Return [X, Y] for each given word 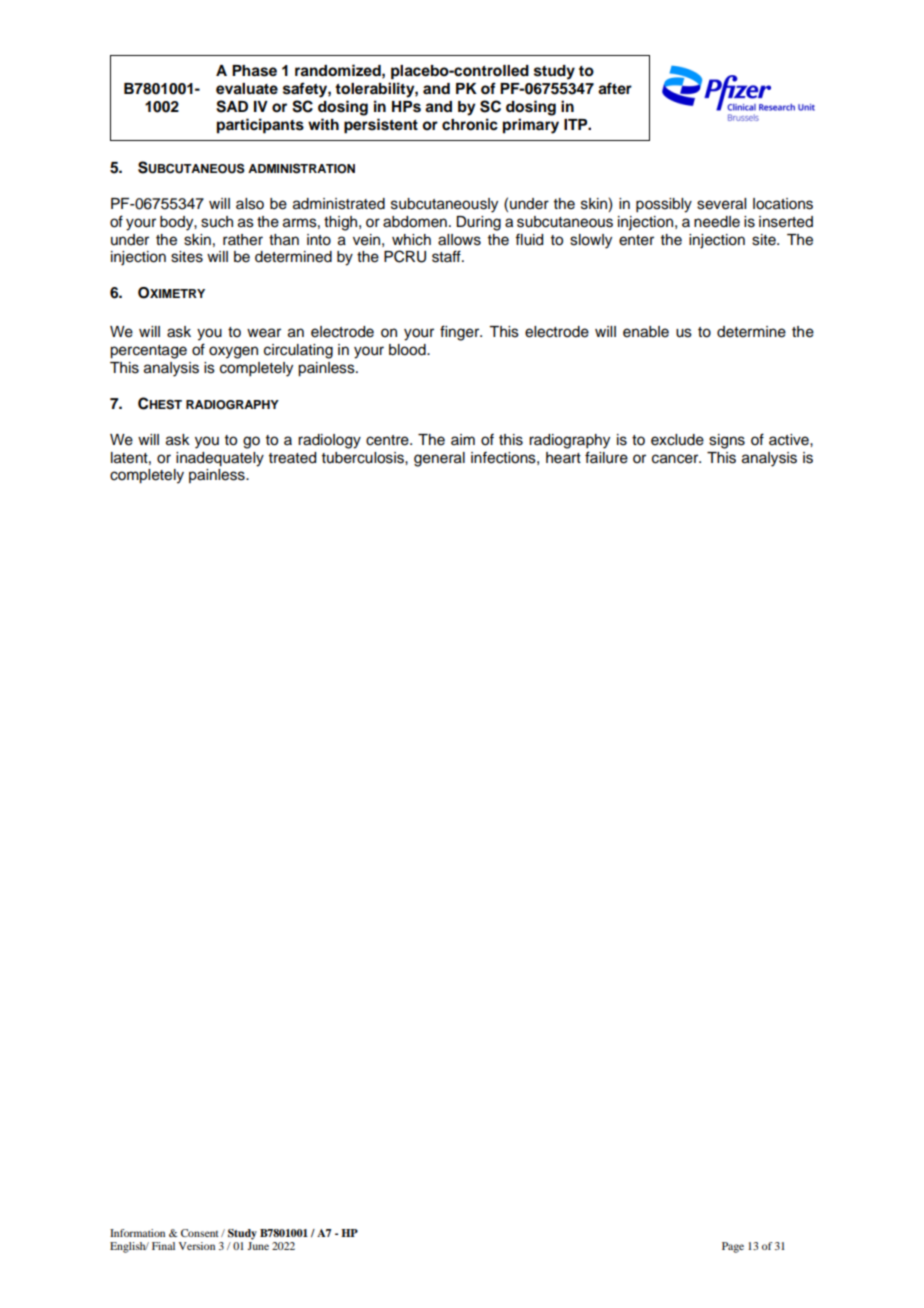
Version [197, 1246]
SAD [232, 106]
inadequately [220, 459]
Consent [200, 1233]
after [615, 88]
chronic [470, 124]
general [439, 459]
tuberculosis [364, 458]
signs [727, 441]
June [258, 1246]
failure [606, 457]
